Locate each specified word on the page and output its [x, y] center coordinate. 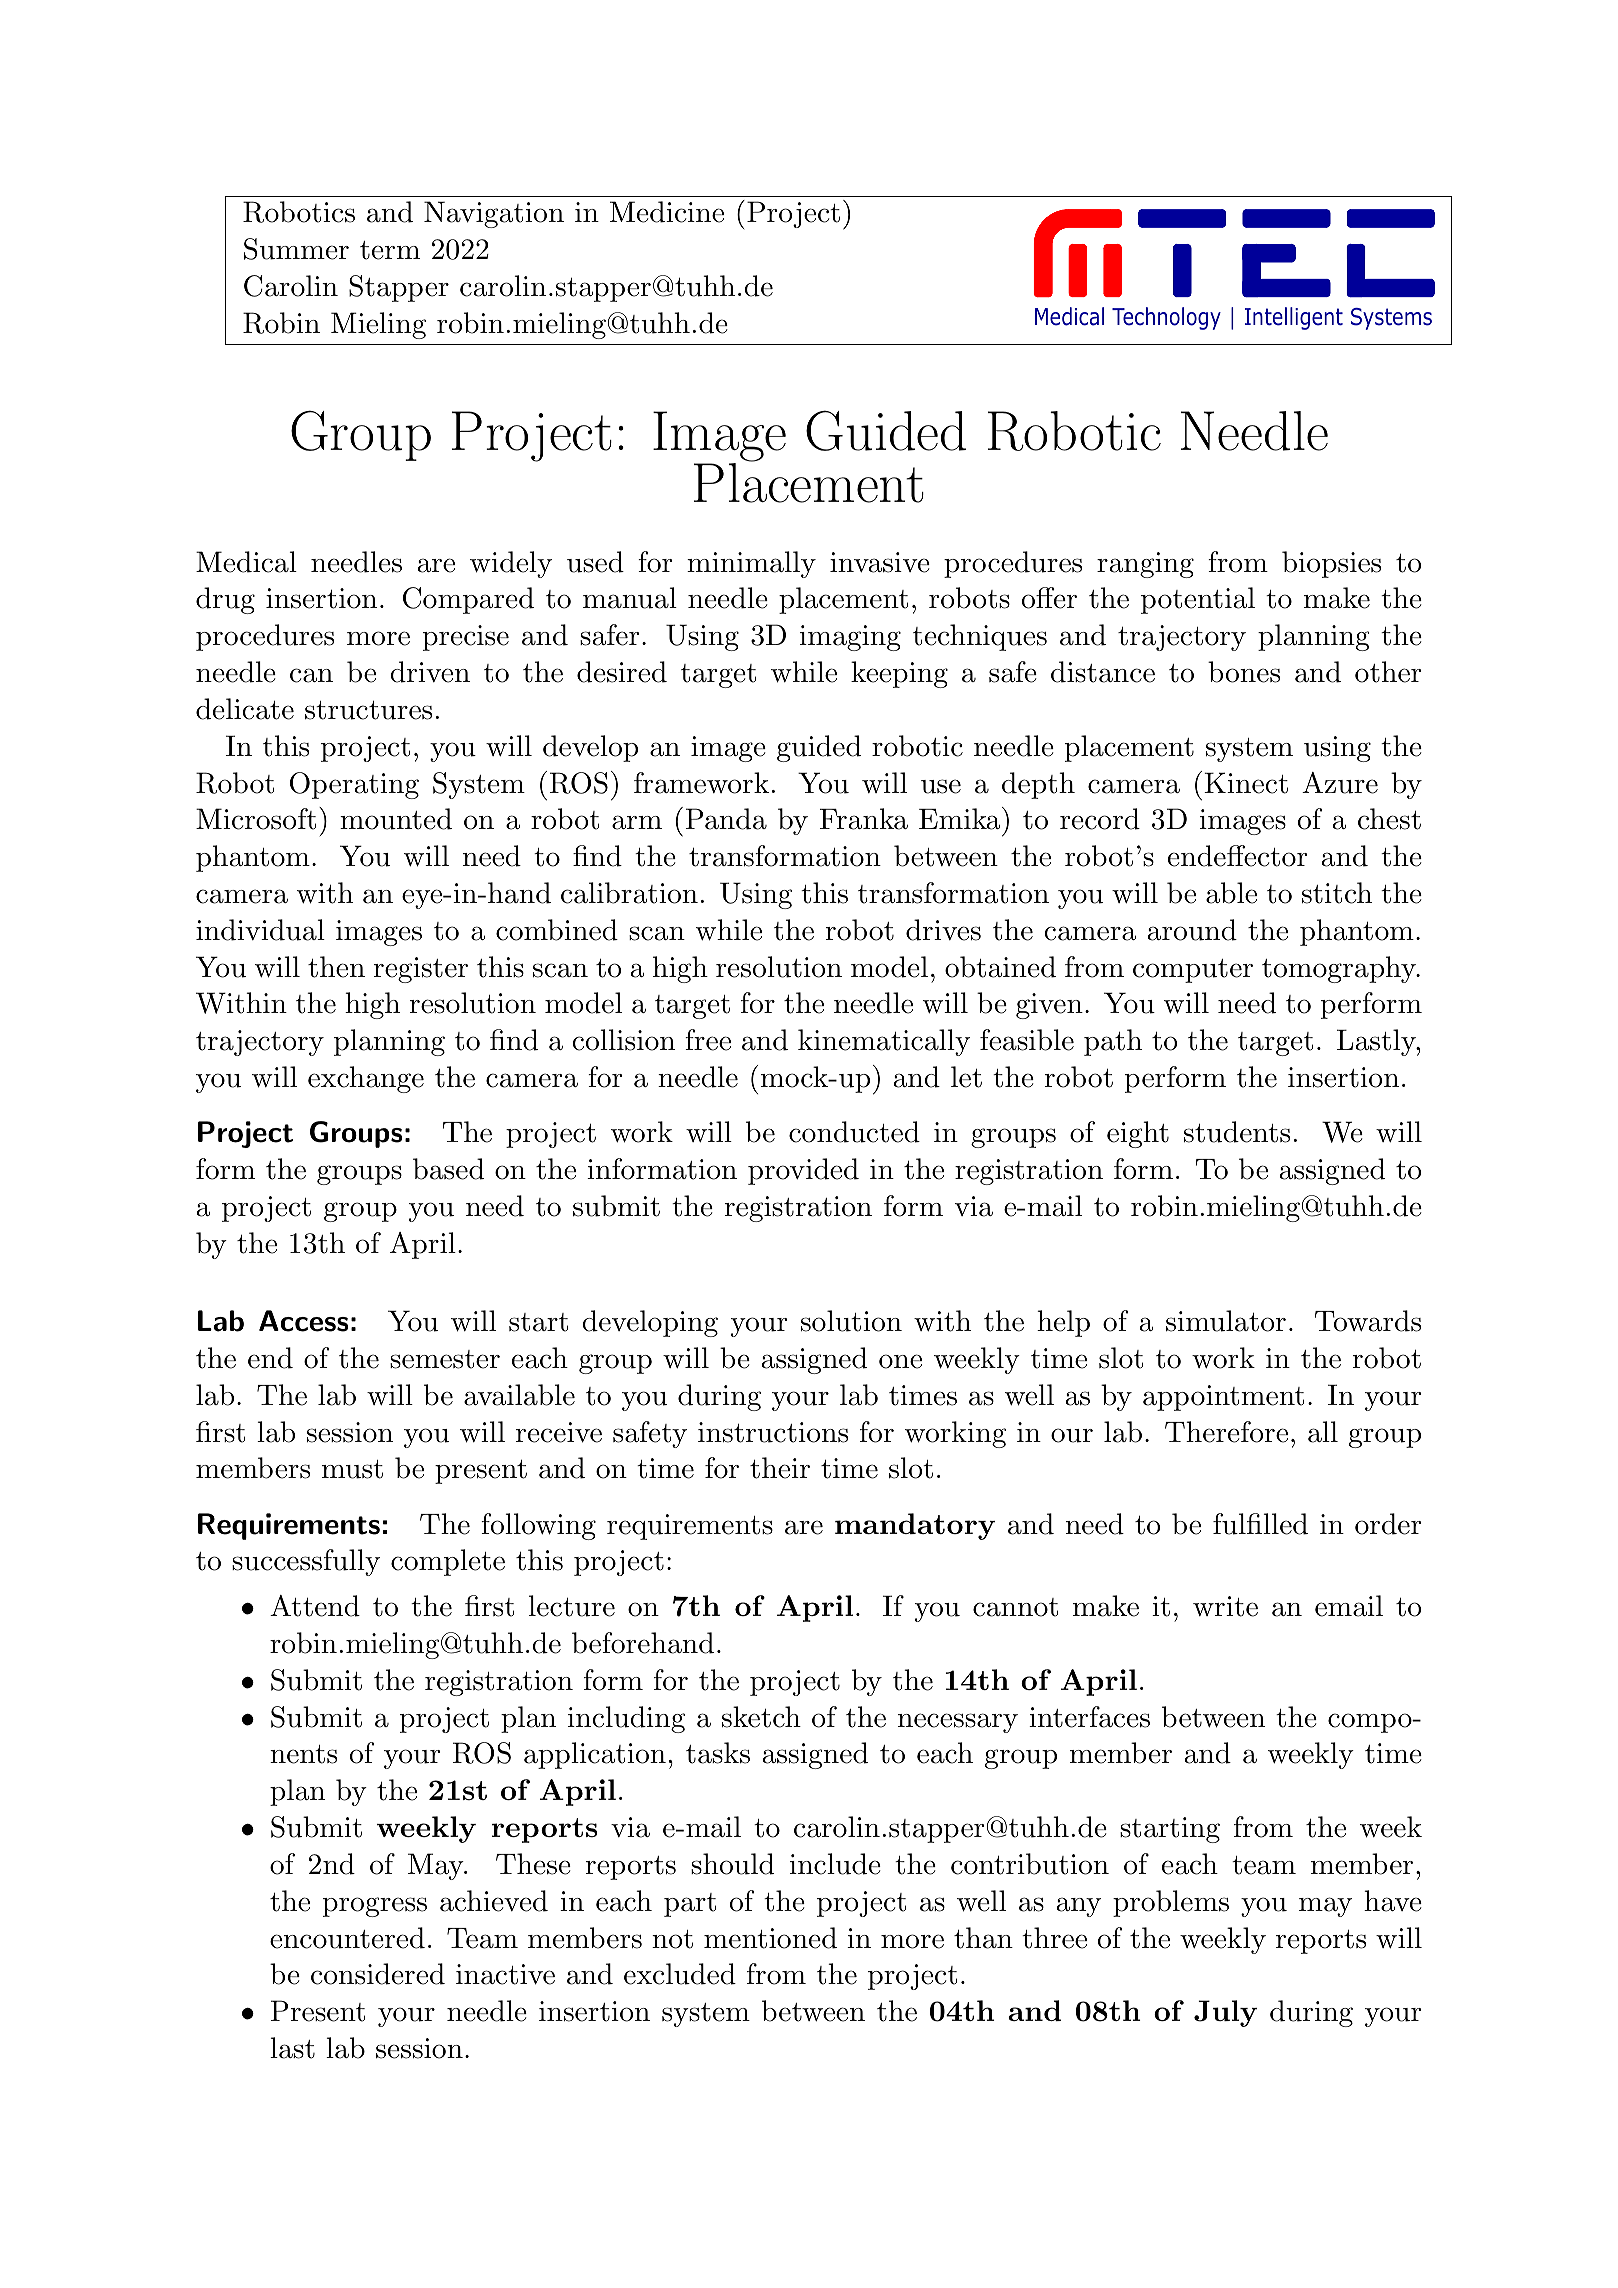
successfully [306, 1562]
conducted [854, 1132]
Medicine [667, 212]
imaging [850, 638]
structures [368, 710]
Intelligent [1294, 318]
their [780, 1468]
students [1237, 1132]
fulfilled [1260, 1524]
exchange [366, 1079]
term [390, 250]
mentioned [770, 1938]
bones [1244, 672]
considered [378, 1974]
